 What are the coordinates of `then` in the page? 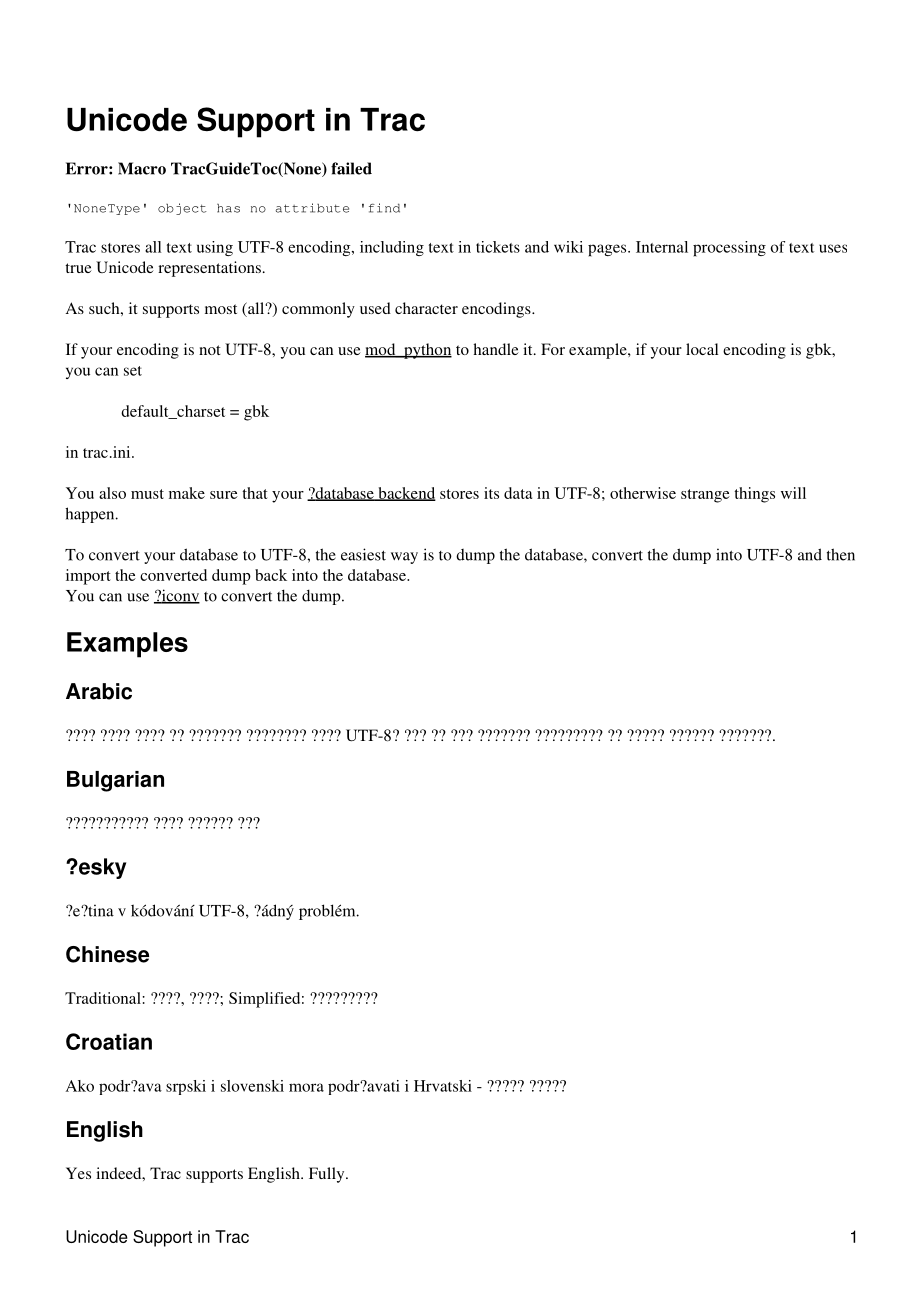 It's located at (841, 554).
